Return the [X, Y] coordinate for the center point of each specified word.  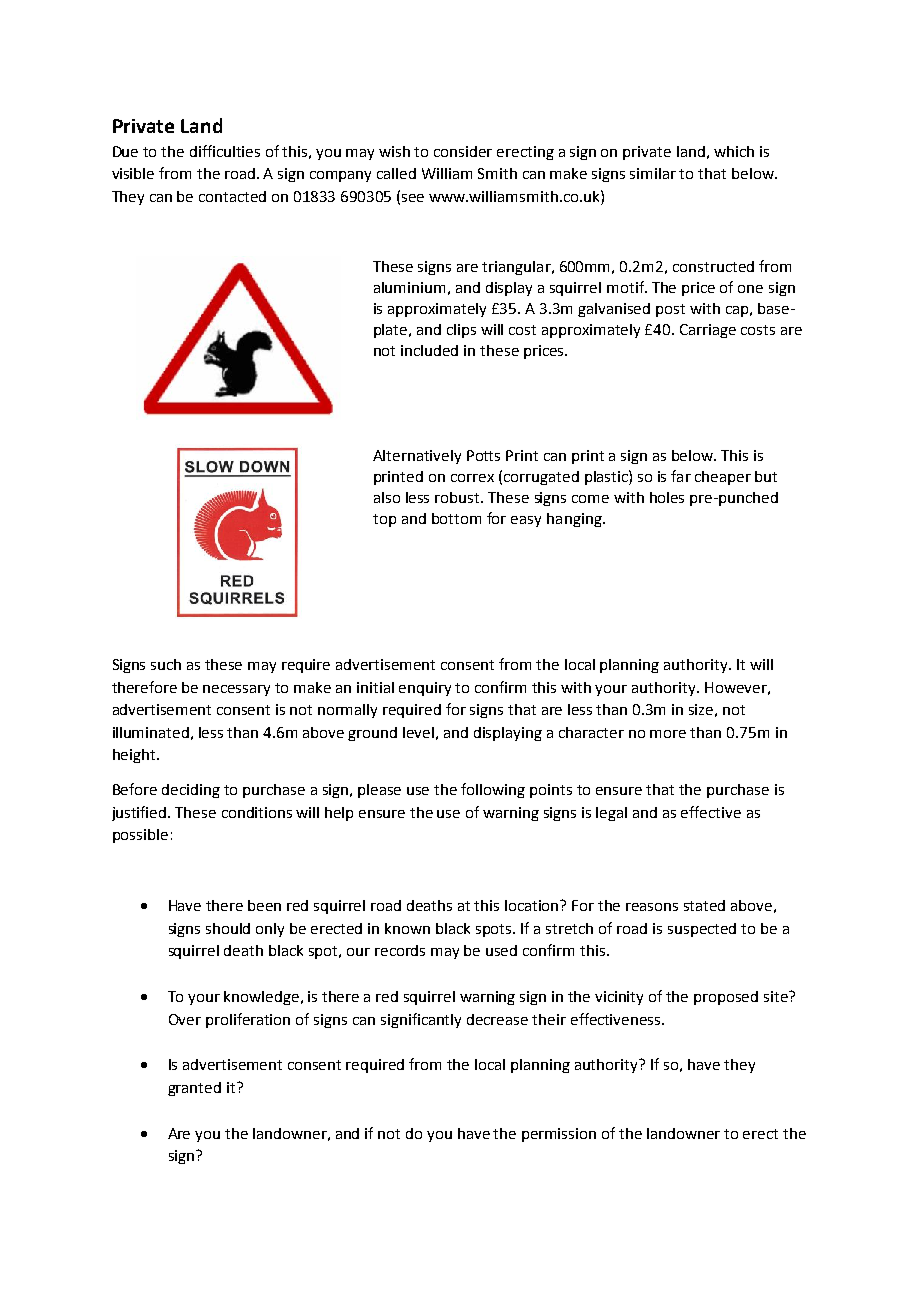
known [407, 928]
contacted [232, 196]
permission [559, 1135]
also [387, 497]
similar [653, 173]
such [166, 664]
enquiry [425, 689]
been [264, 905]
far [681, 476]
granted [194, 1089]
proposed [726, 998]
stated [704, 905]
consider [463, 151]
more [668, 734]
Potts [483, 455]
